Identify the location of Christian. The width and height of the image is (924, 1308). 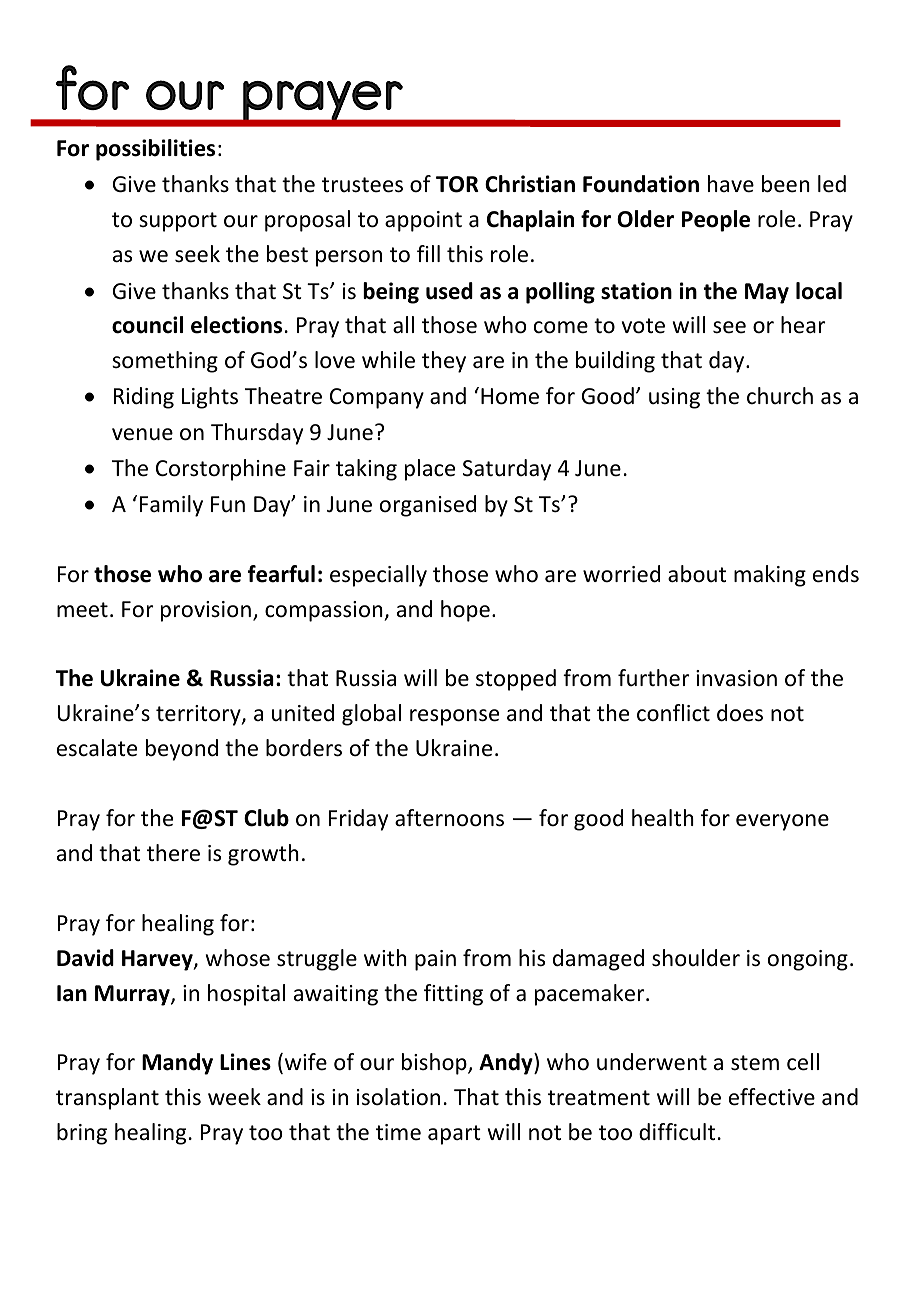
(530, 184).
